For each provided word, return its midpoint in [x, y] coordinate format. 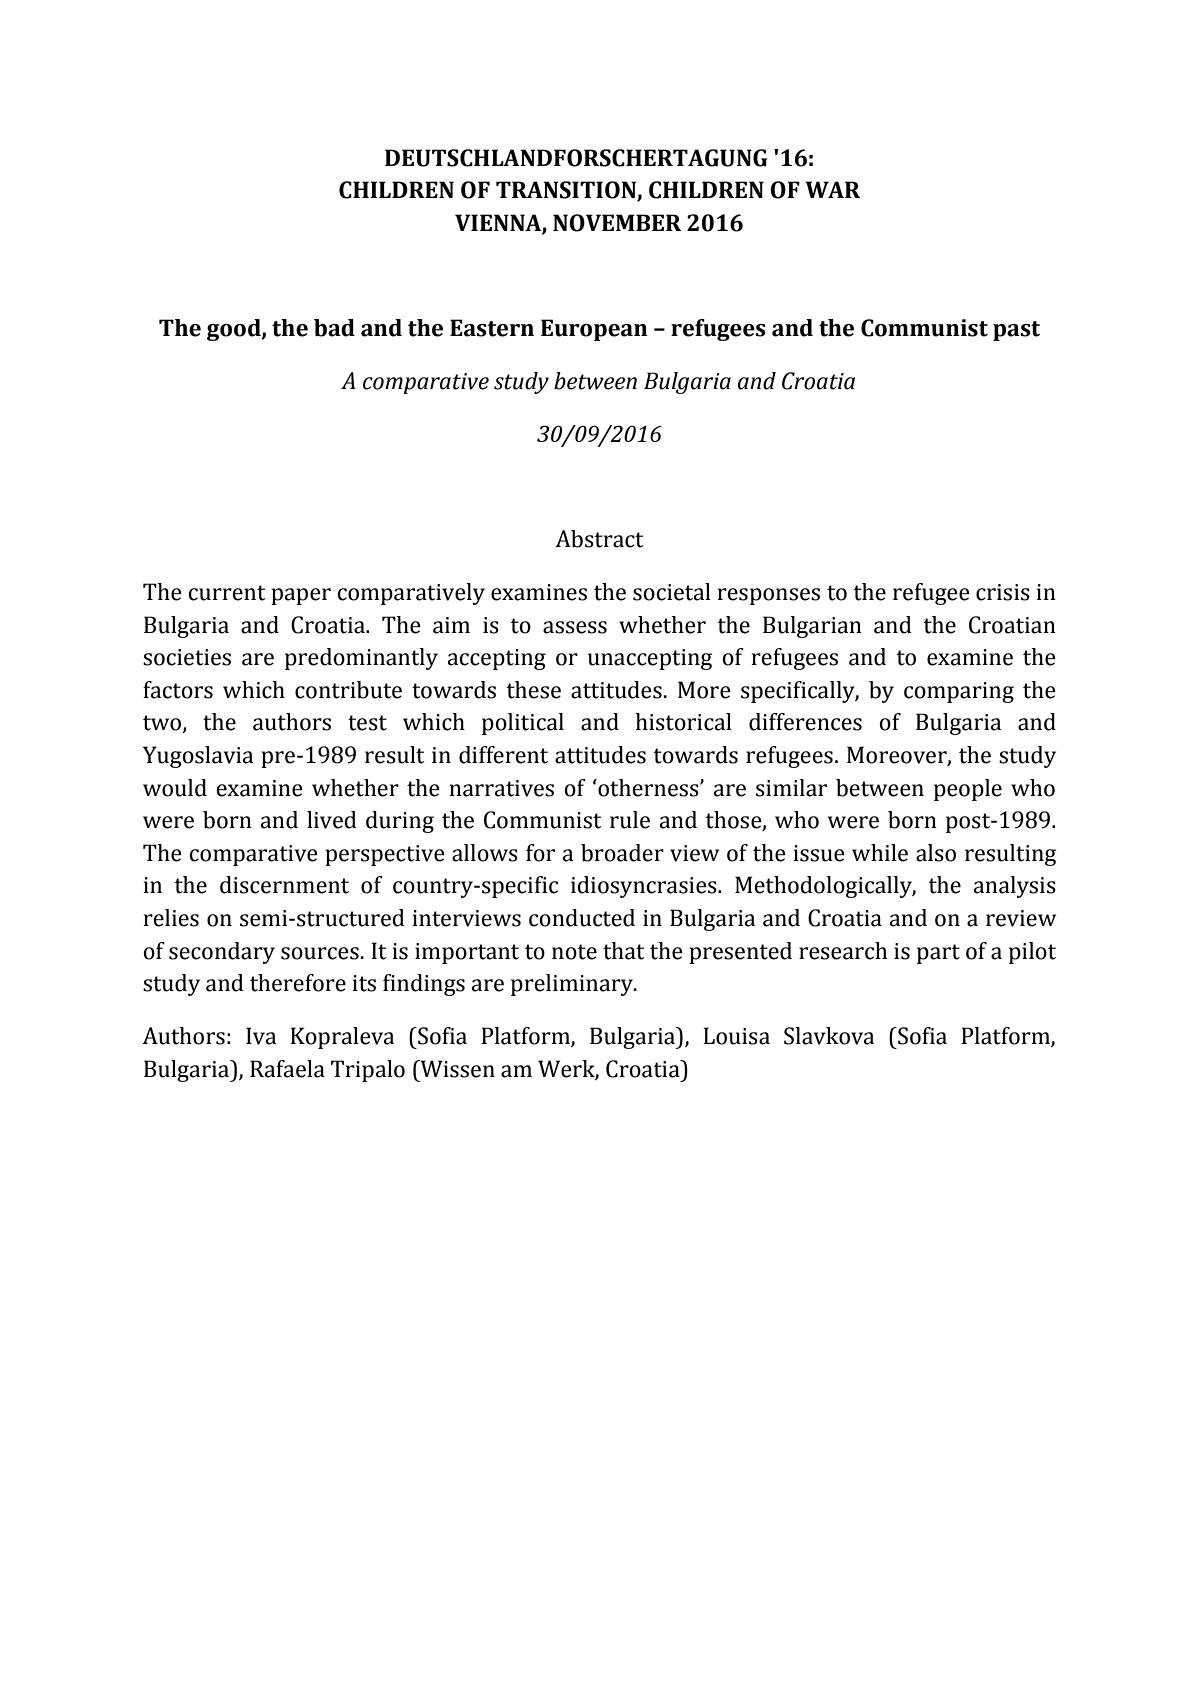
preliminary [573, 985]
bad [334, 328]
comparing [959, 692]
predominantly [361, 659]
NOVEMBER [617, 223]
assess [575, 627]
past [1016, 331]
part [938, 954]
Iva [261, 1036]
